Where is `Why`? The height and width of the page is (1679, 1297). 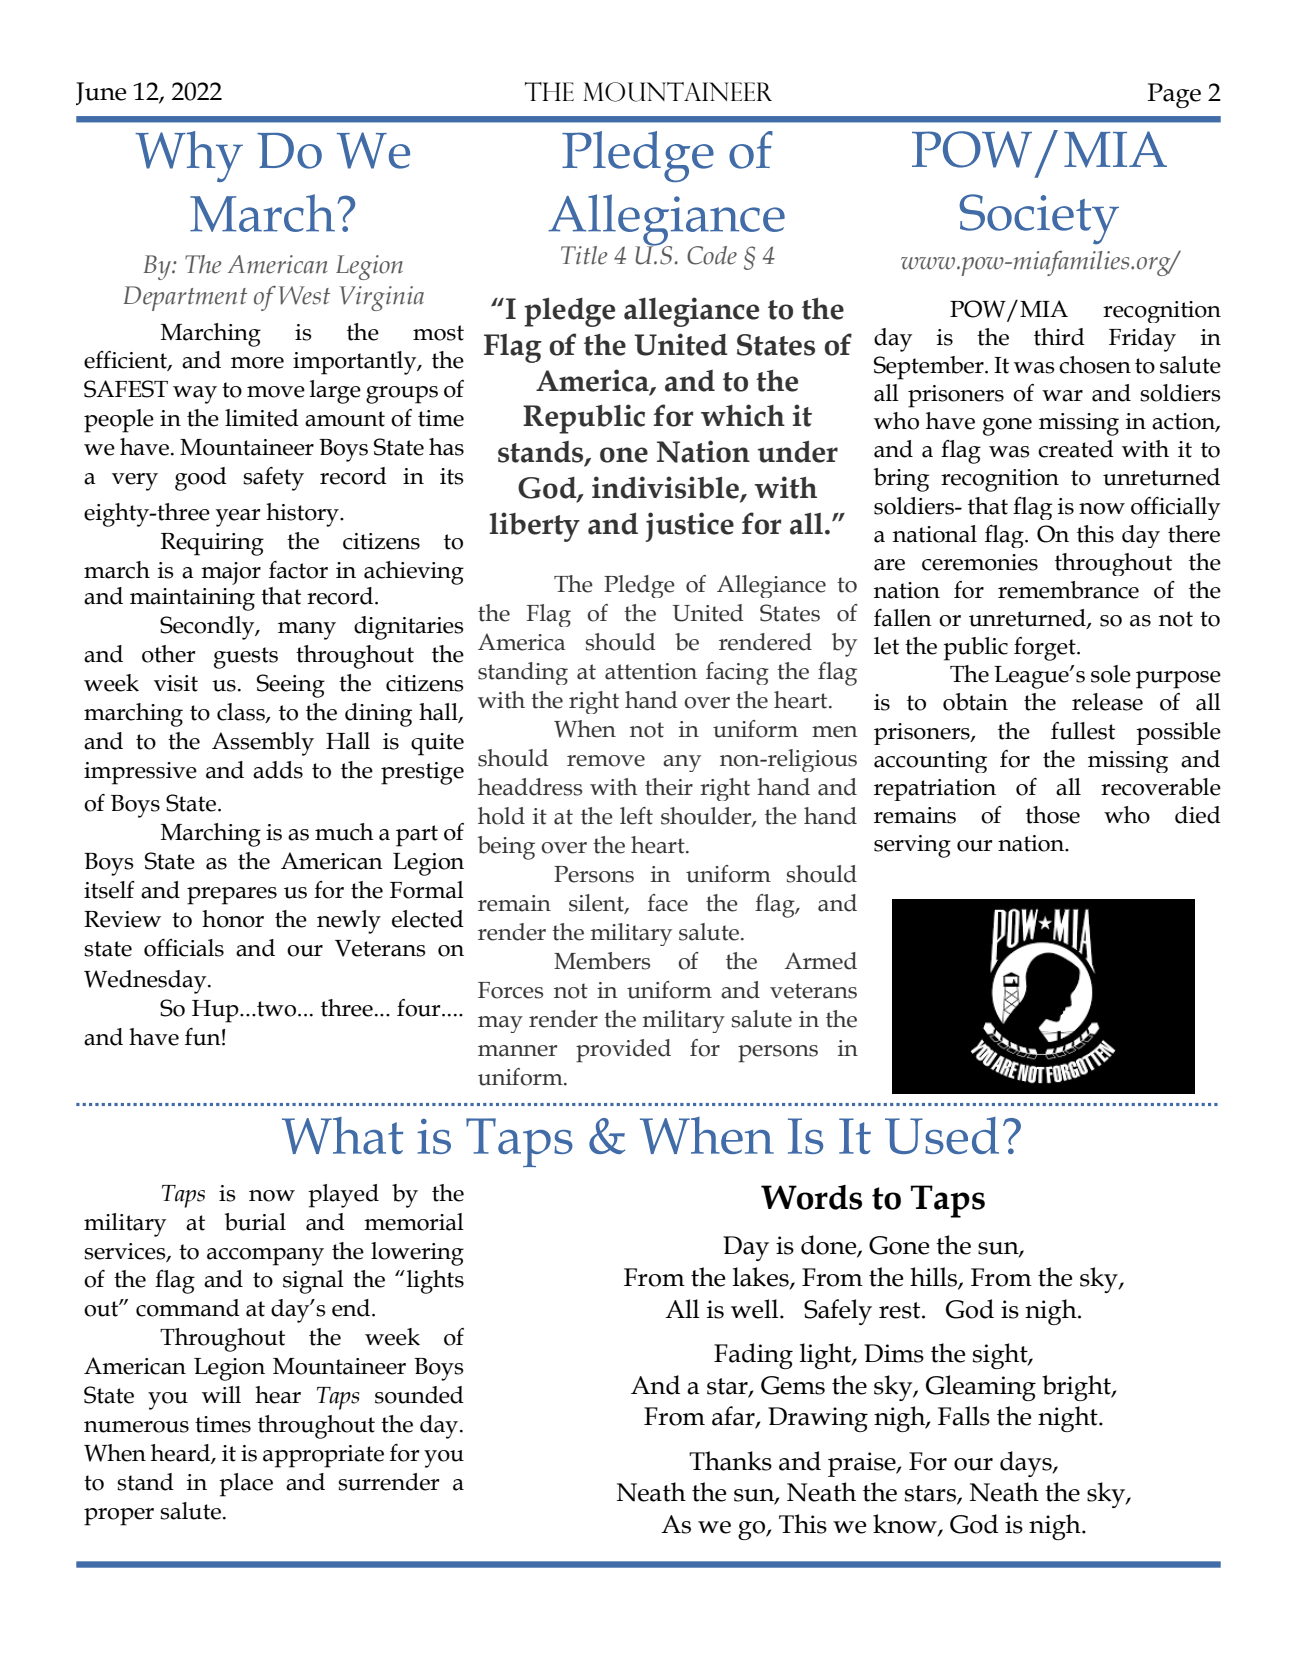
Why is located at coordinates (189, 156).
